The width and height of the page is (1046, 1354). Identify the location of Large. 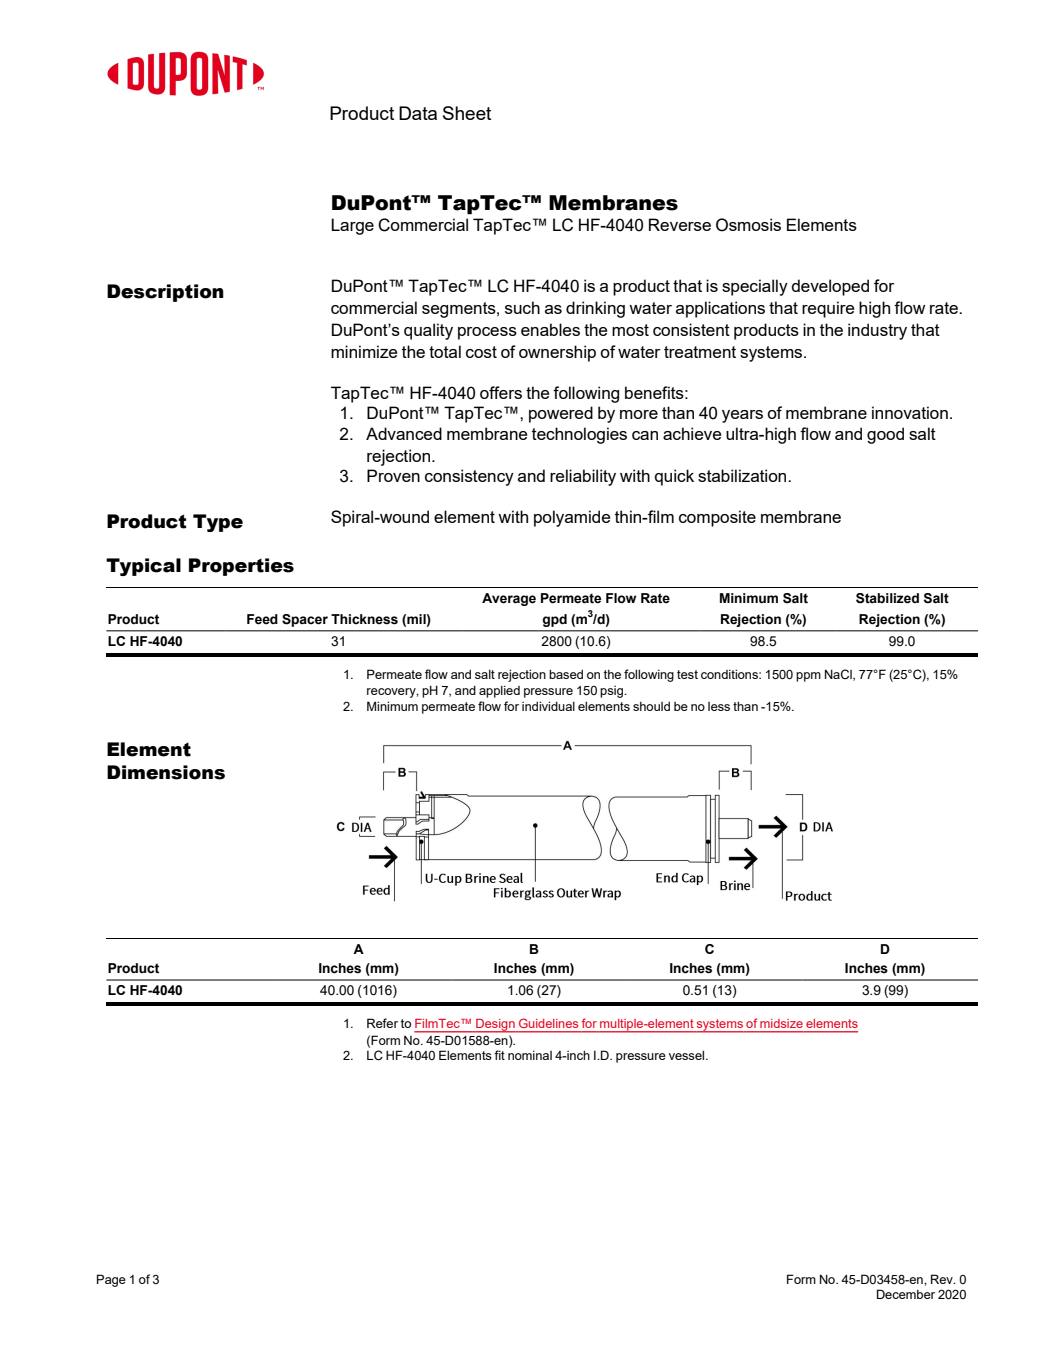
(352, 226).
